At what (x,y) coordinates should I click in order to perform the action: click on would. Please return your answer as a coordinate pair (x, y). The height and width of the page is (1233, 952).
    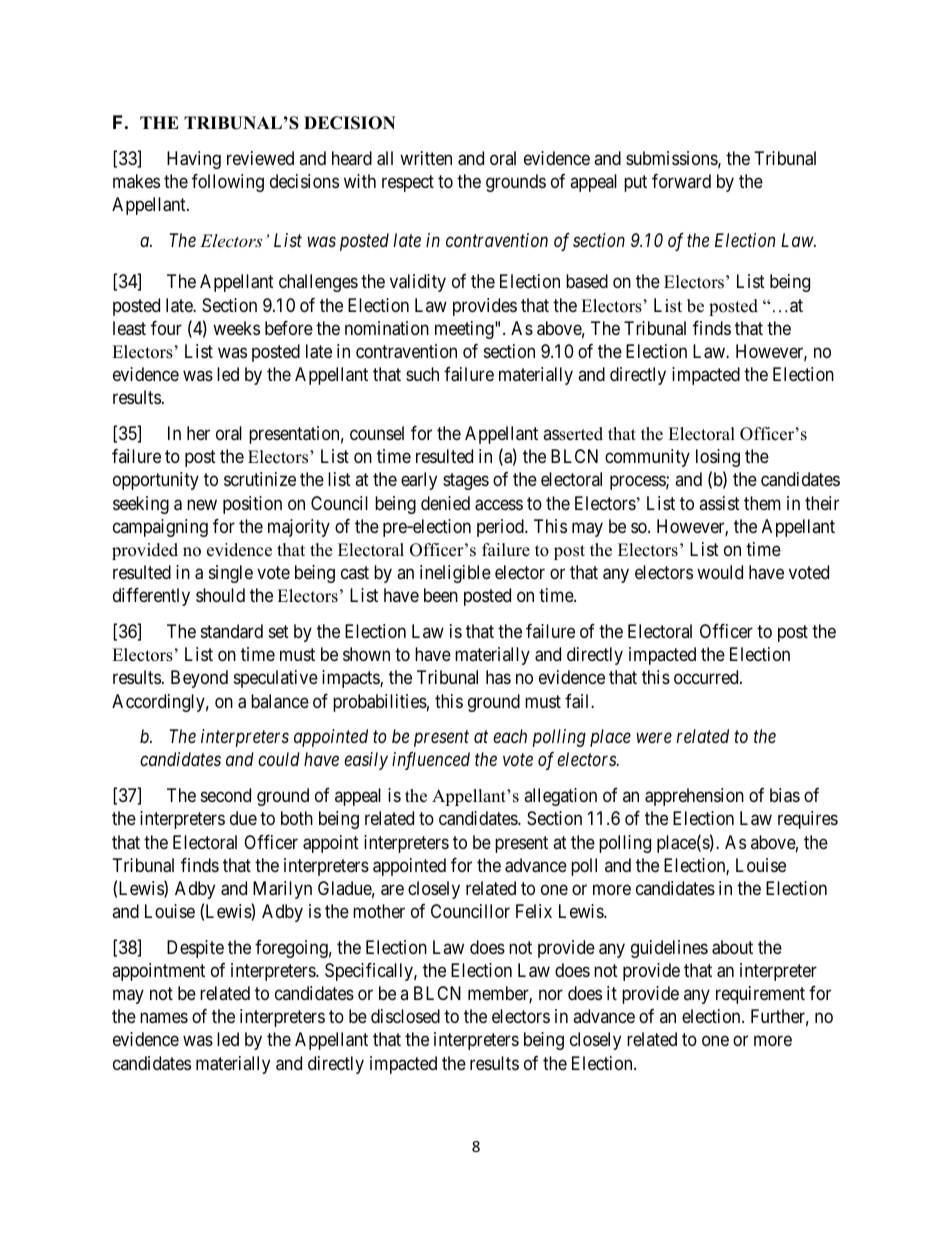
    Looking at the image, I should click on (720, 572).
